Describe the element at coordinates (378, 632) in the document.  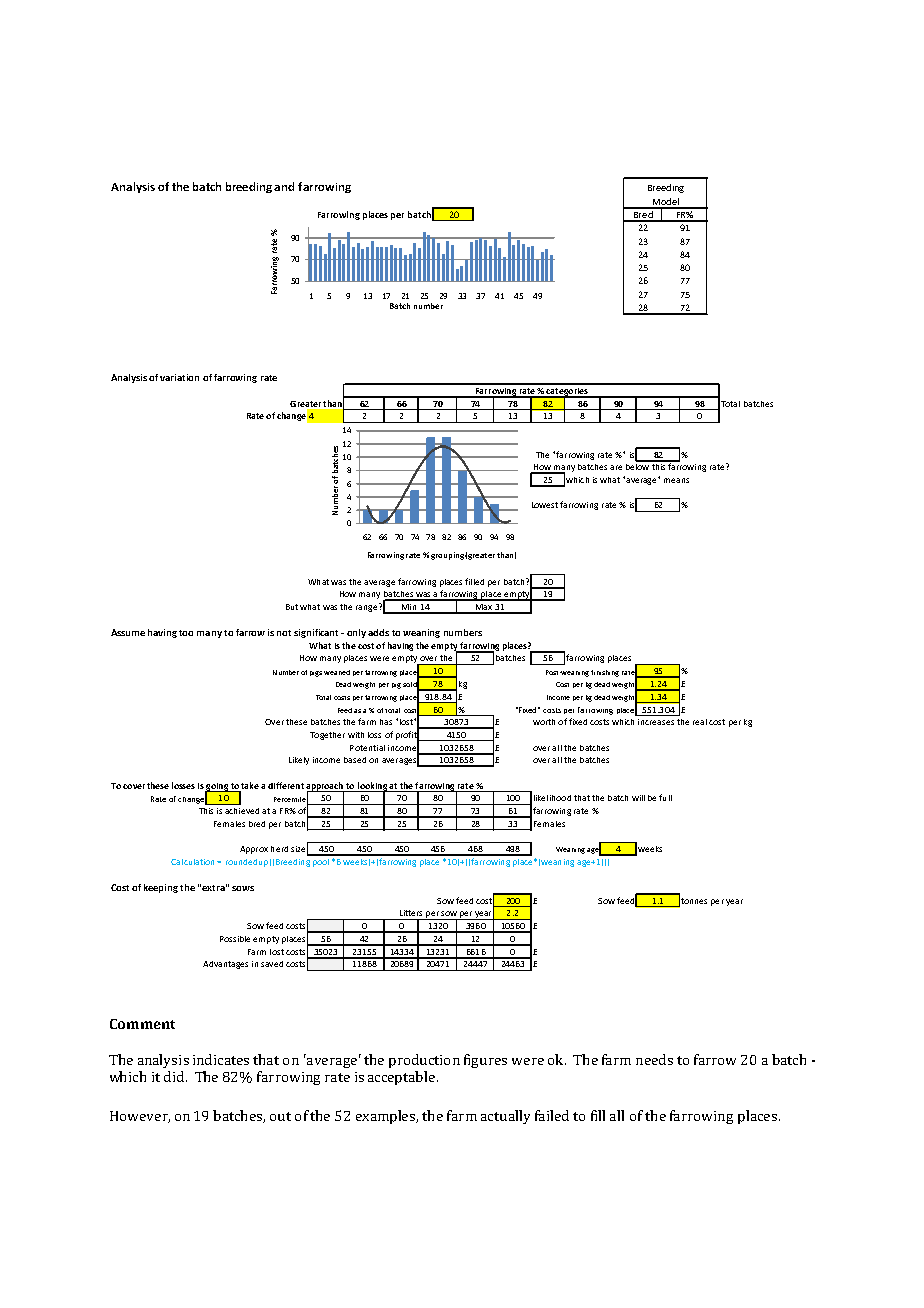
I see `adds` at that location.
